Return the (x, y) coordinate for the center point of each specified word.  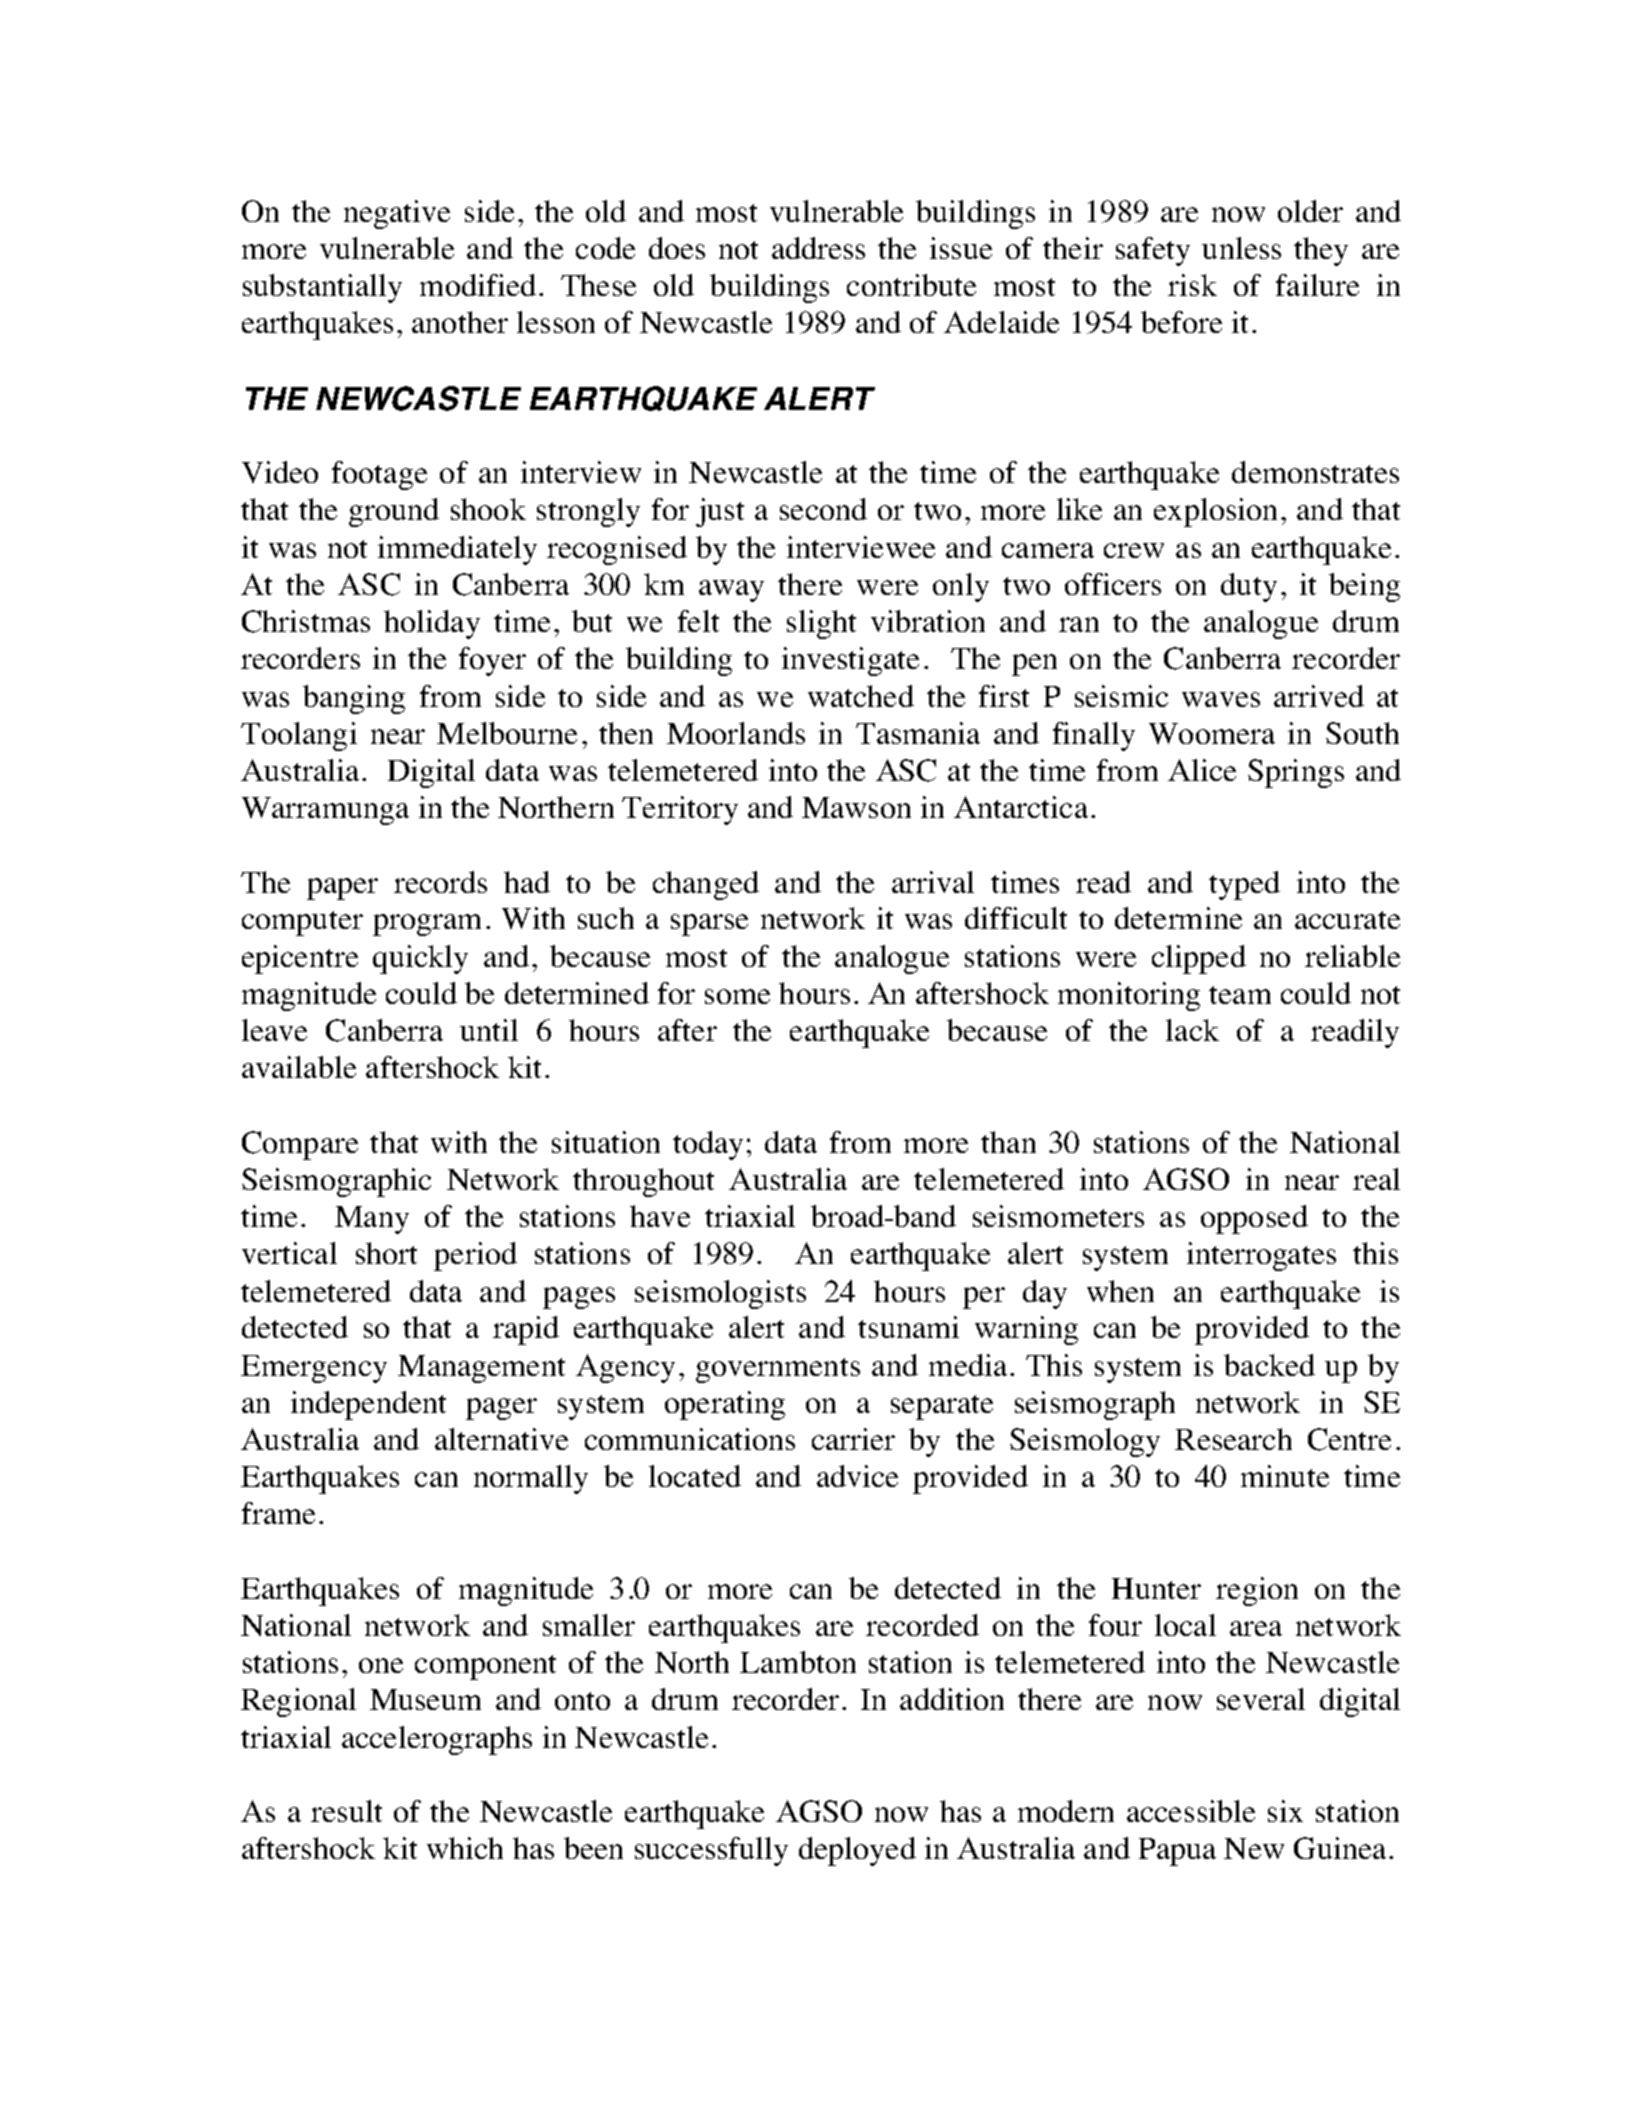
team (1240, 995)
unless (1241, 248)
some (737, 996)
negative (397, 214)
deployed (857, 1851)
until (489, 1030)
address (818, 248)
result (346, 1811)
